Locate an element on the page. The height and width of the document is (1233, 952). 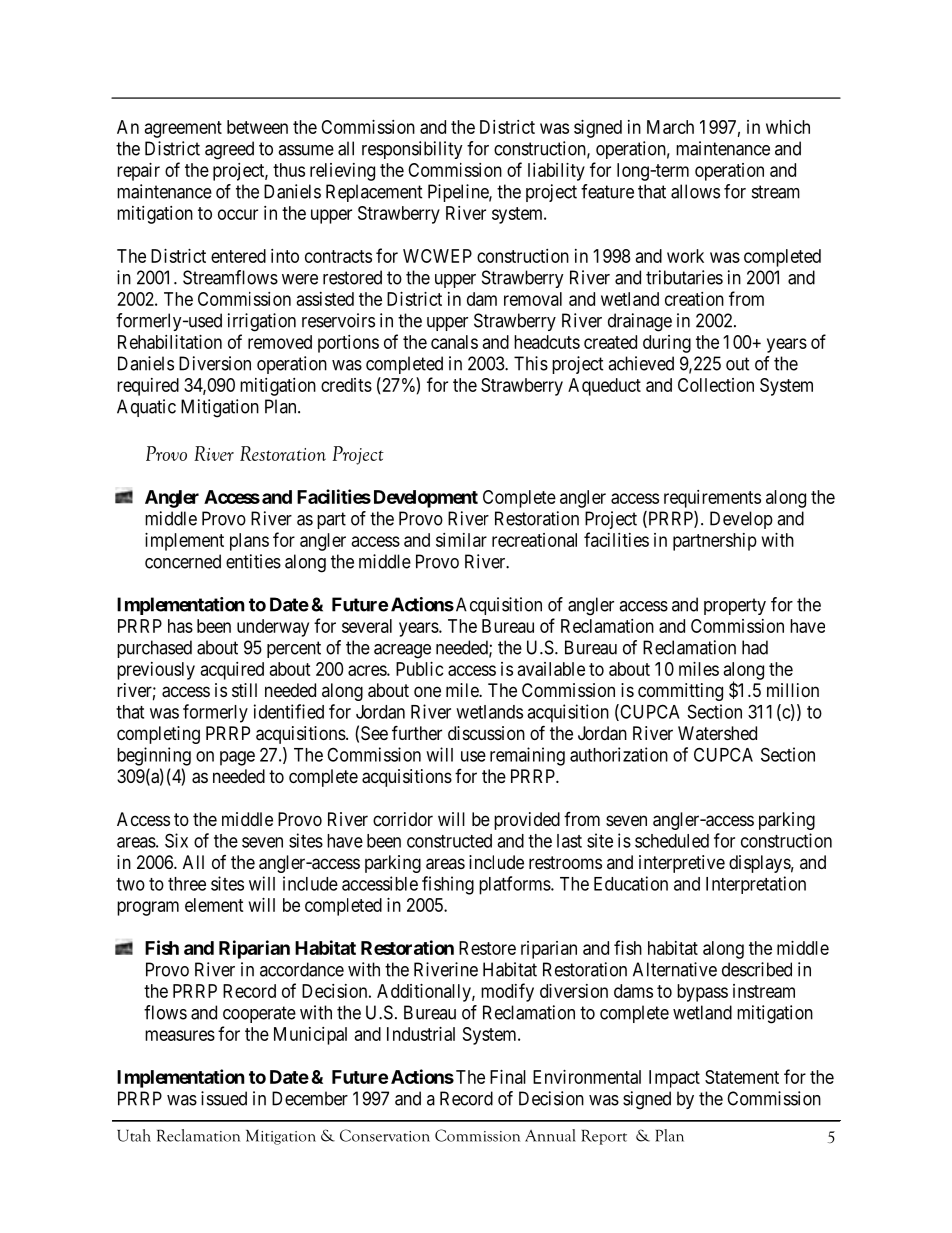
Public is located at coordinates (420, 669).
